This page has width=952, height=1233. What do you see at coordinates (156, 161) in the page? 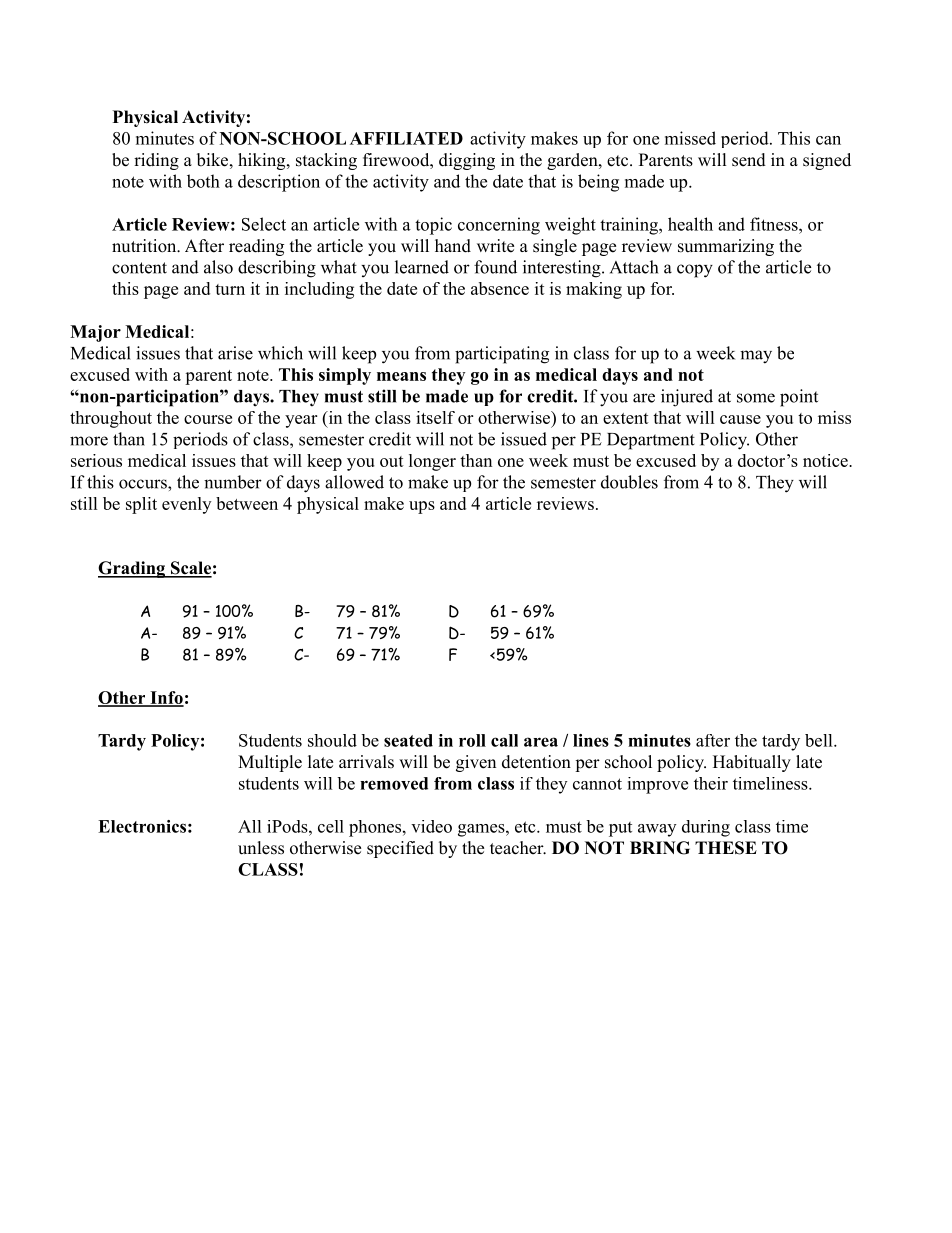
I see `riding` at bounding box center [156, 161].
